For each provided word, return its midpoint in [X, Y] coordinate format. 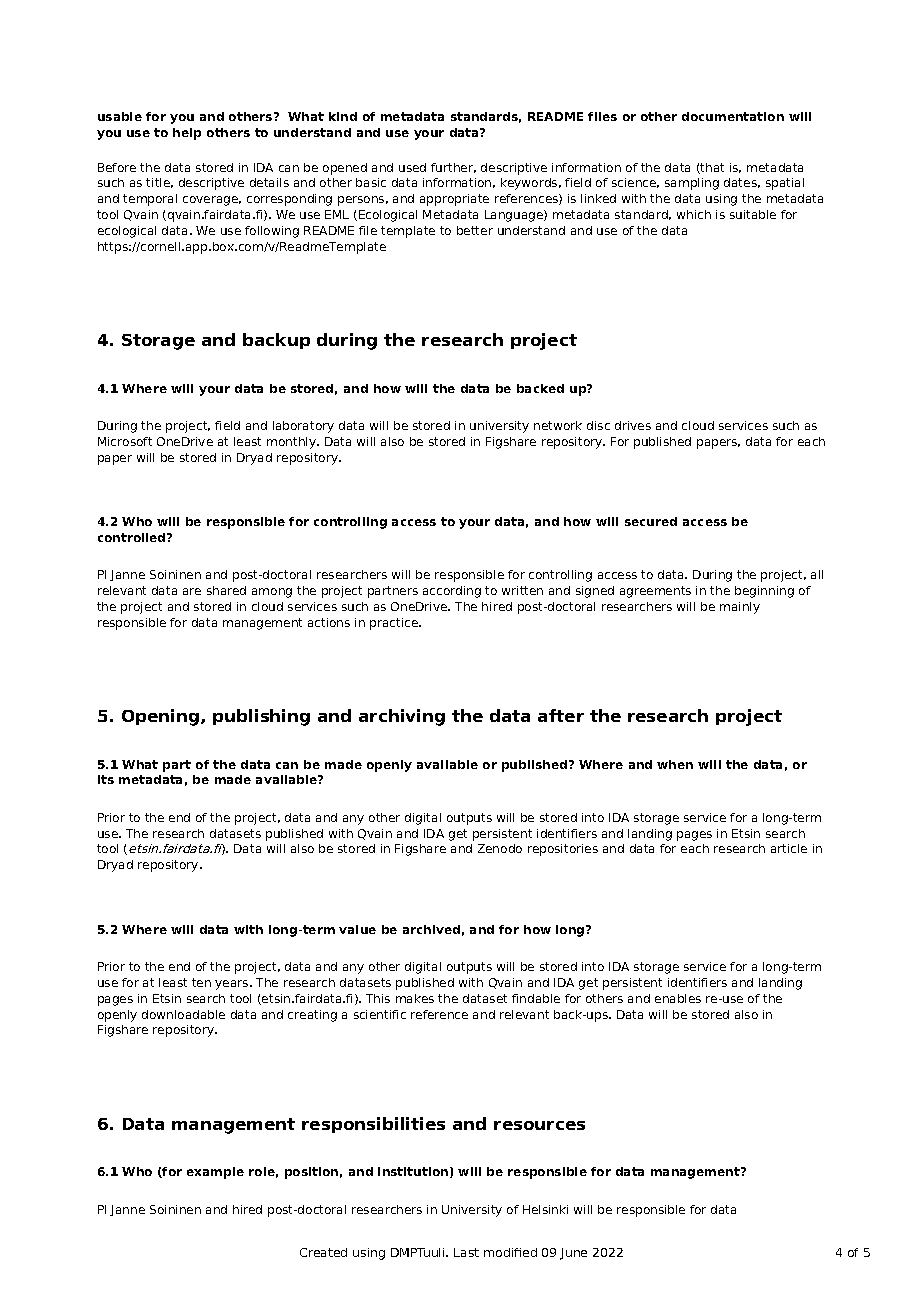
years [233, 985]
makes [415, 998]
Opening [160, 717]
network [558, 425]
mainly [740, 608]
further [453, 168]
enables [678, 998]
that [711, 168]
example [215, 1173]
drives [633, 425]
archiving [402, 717]
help [187, 134]
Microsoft [125, 441]
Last [466, 1252]
